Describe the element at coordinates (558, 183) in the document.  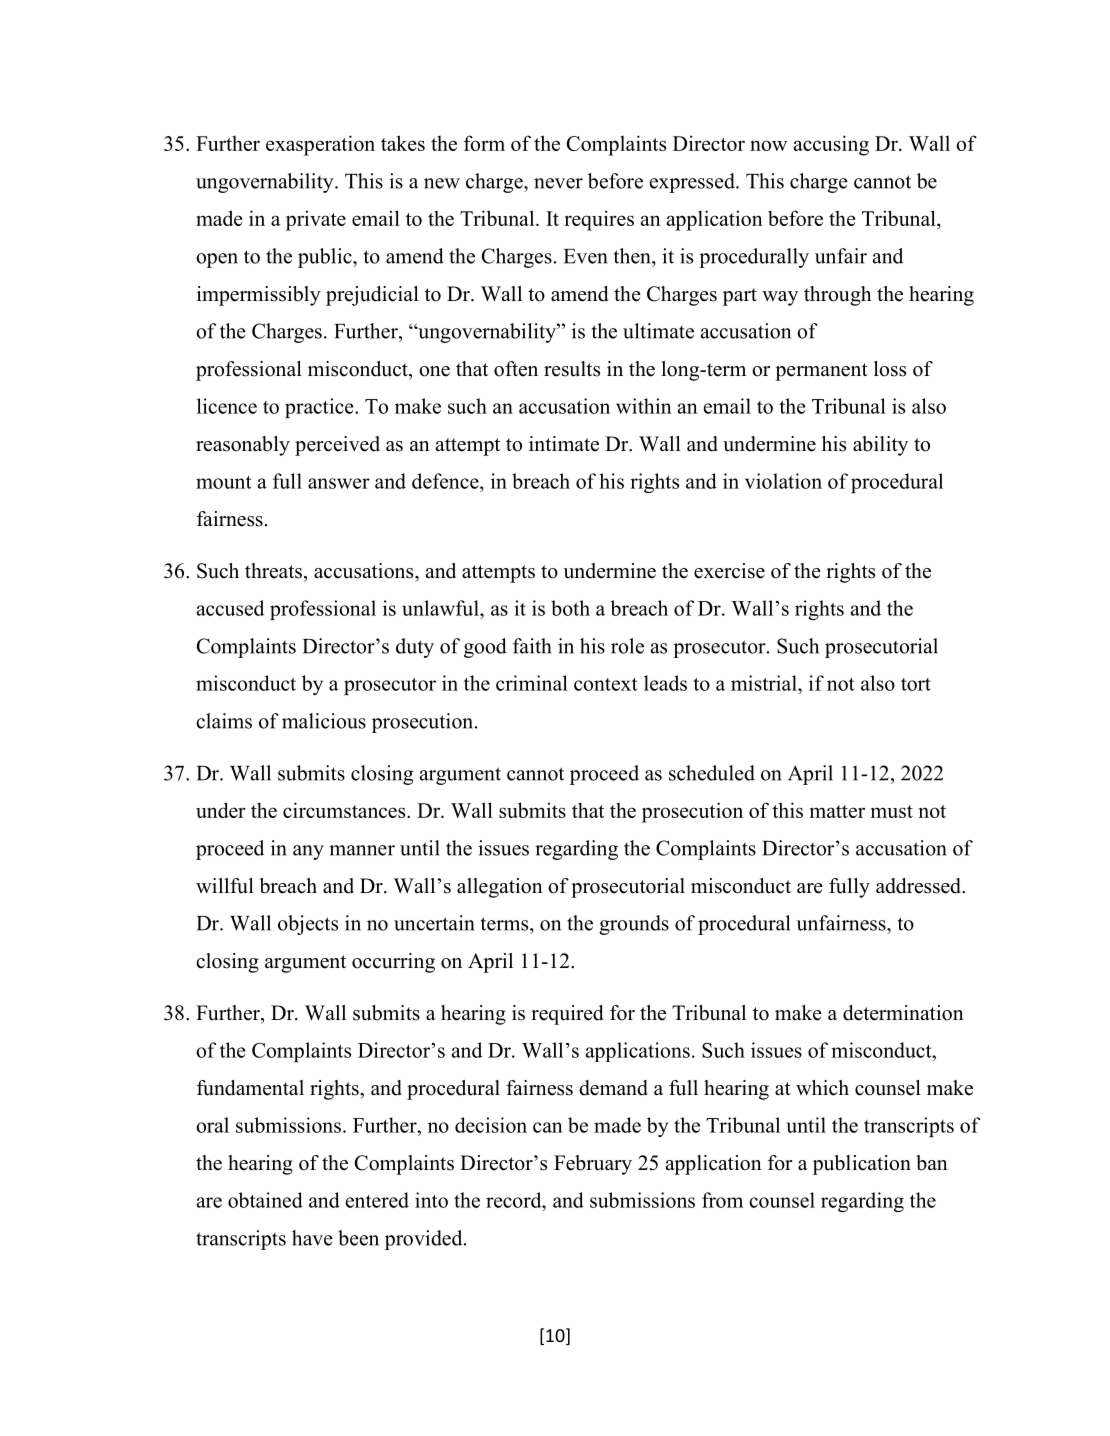
I see `never` at that location.
